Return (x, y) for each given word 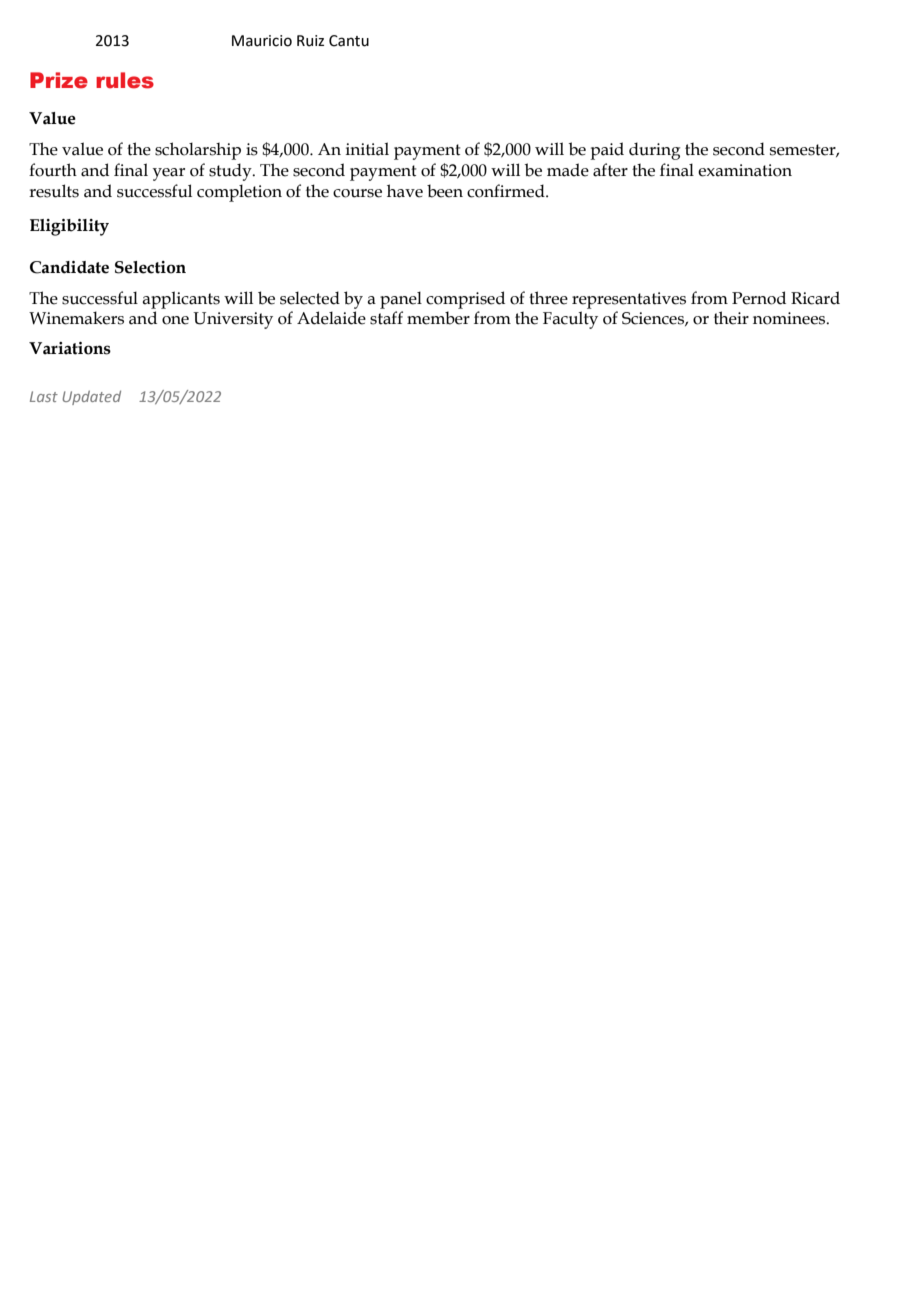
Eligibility (69, 227)
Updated (91, 397)
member (438, 318)
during (654, 151)
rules (125, 80)
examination (745, 170)
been (445, 191)
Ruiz (310, 41)
